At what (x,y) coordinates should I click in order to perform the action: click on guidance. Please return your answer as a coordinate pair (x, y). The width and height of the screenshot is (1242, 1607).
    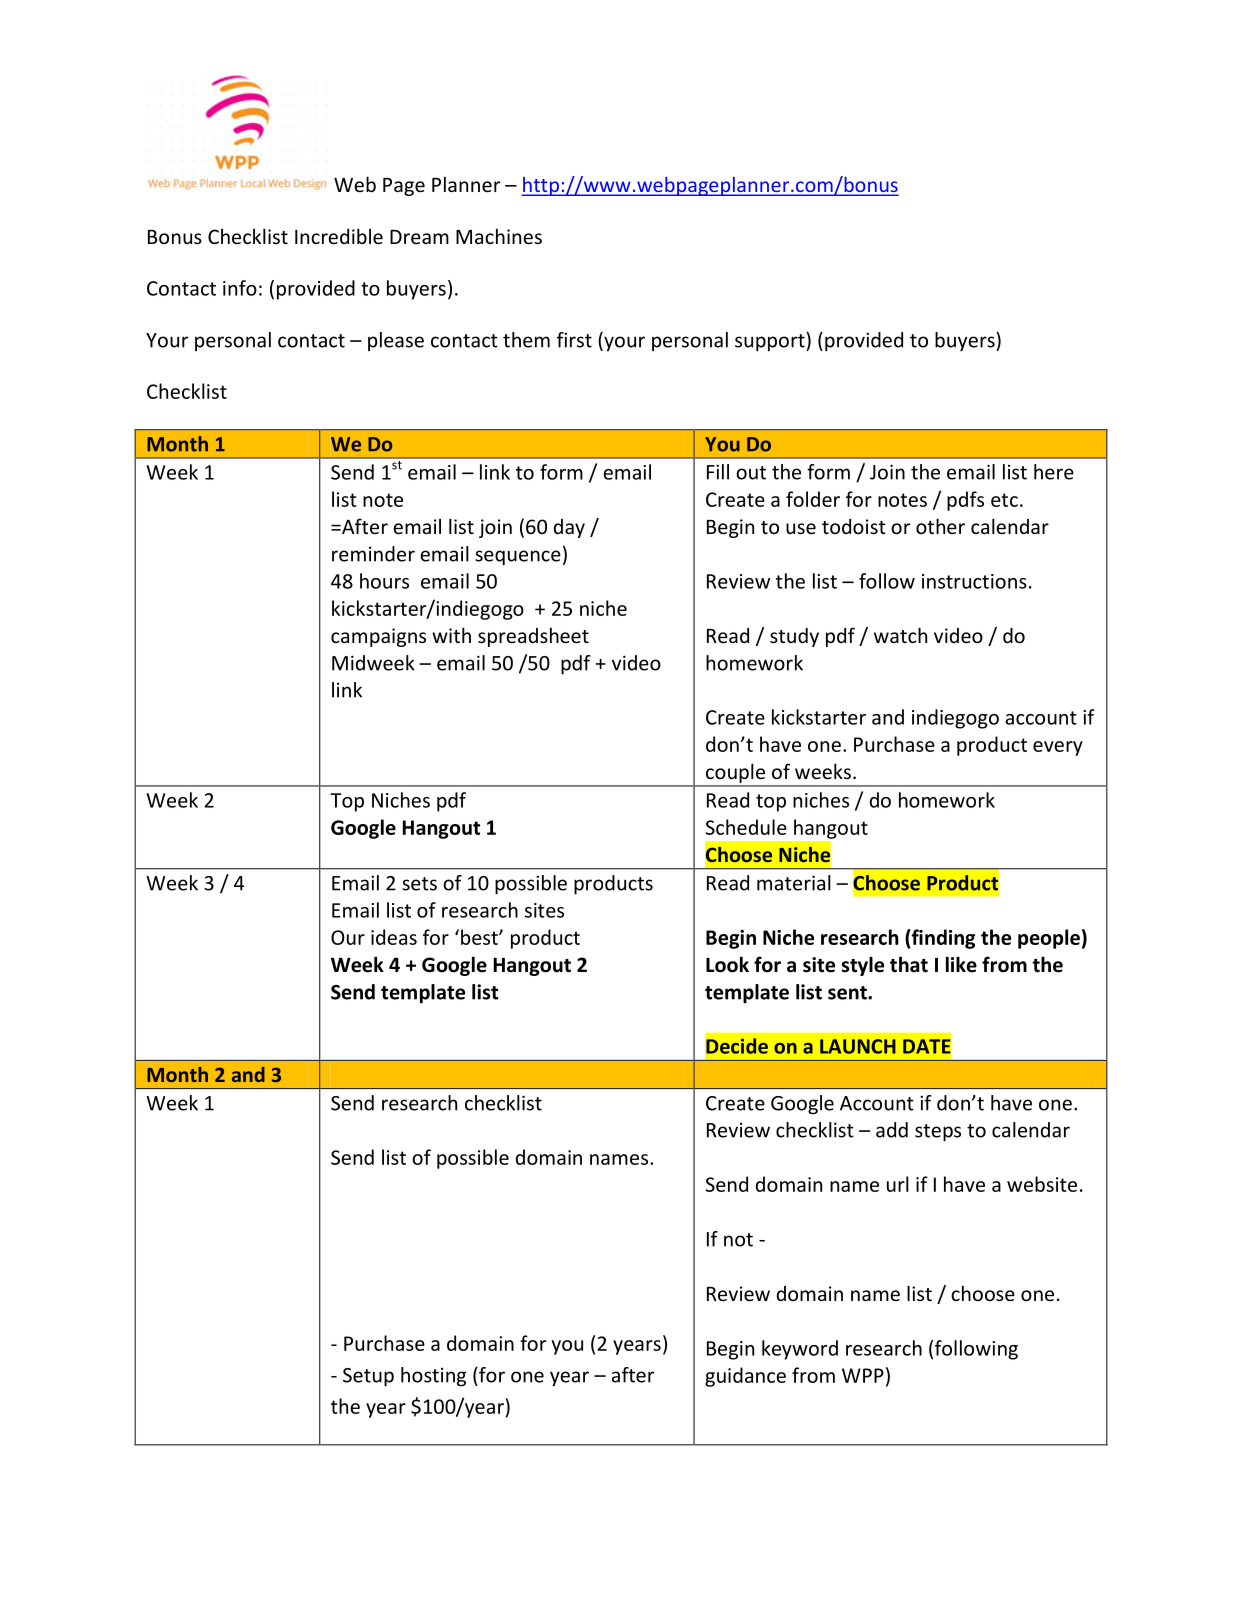
    Looking at the image, I should click on (745, 1377).
